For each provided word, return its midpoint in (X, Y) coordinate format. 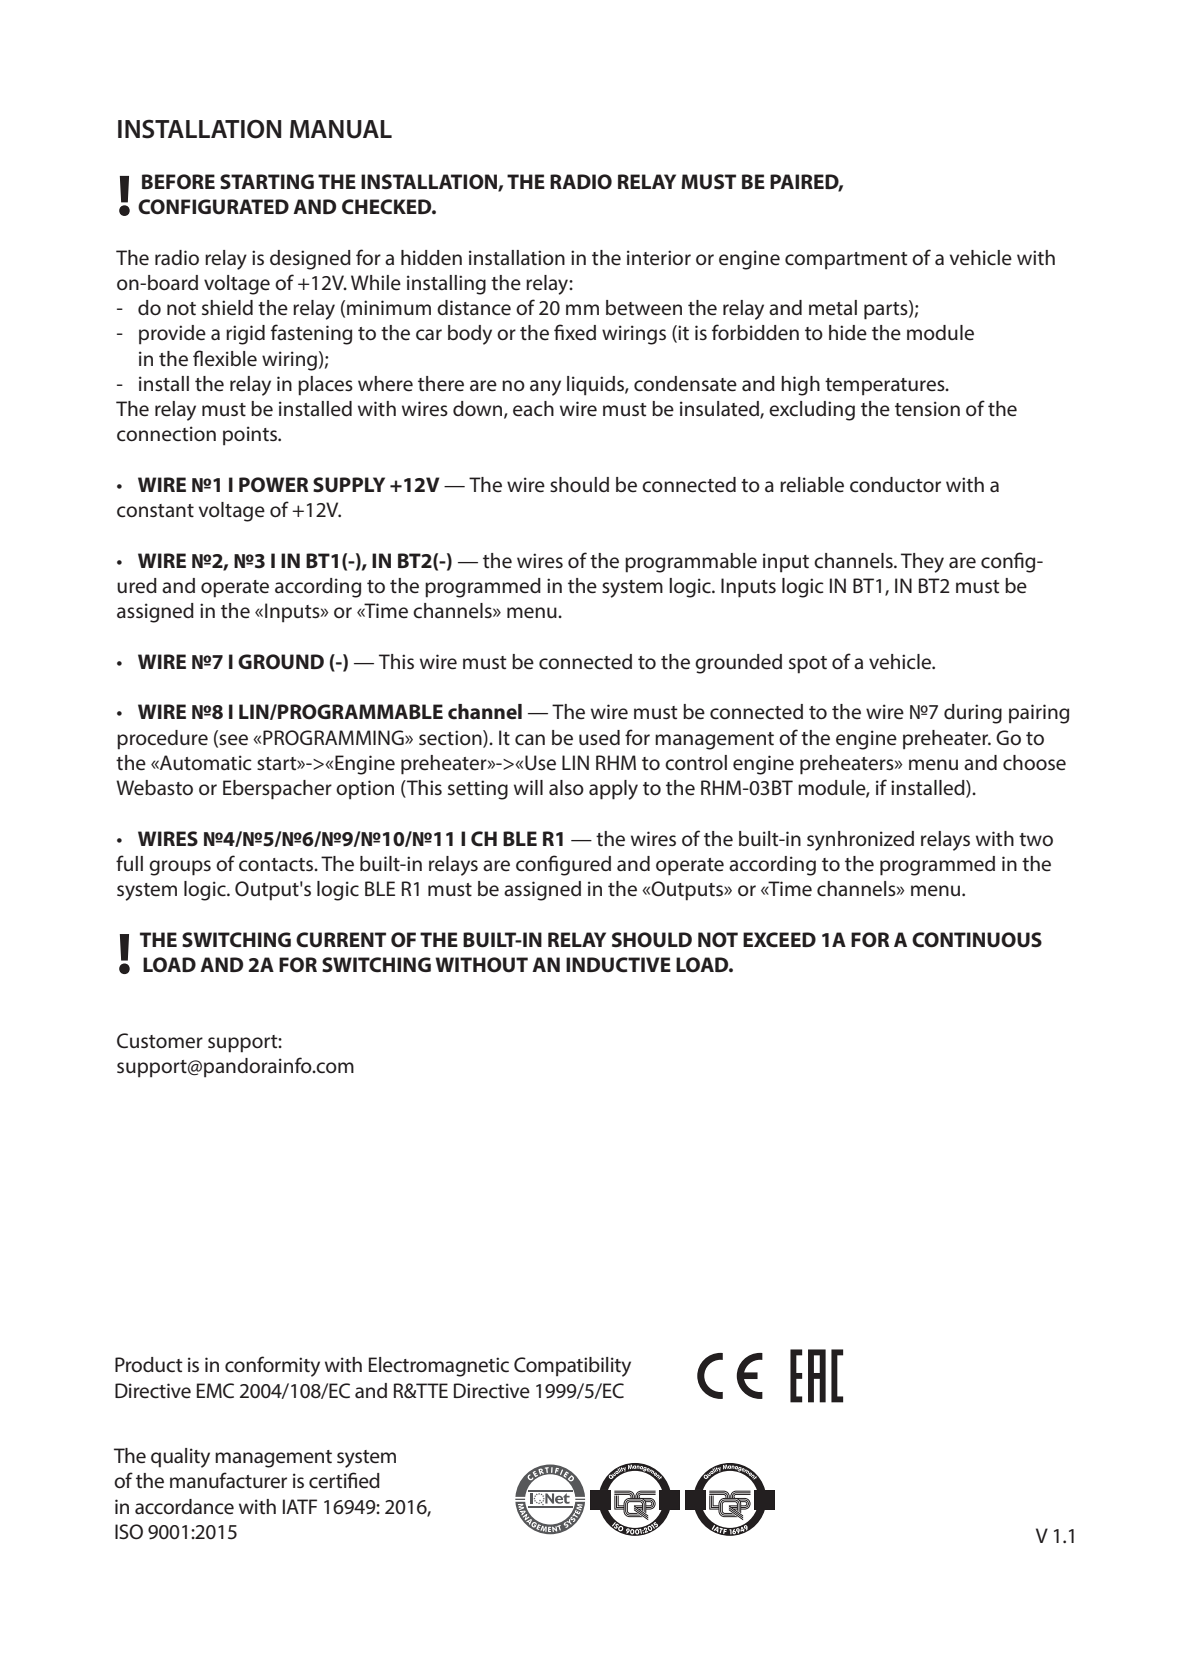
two (1036, 840)
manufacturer (228, 1480)
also (566, 788)
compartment (846, 261)
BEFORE (178, 182)
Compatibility (572, 1367)
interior (659, 258)
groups (180, 868)
